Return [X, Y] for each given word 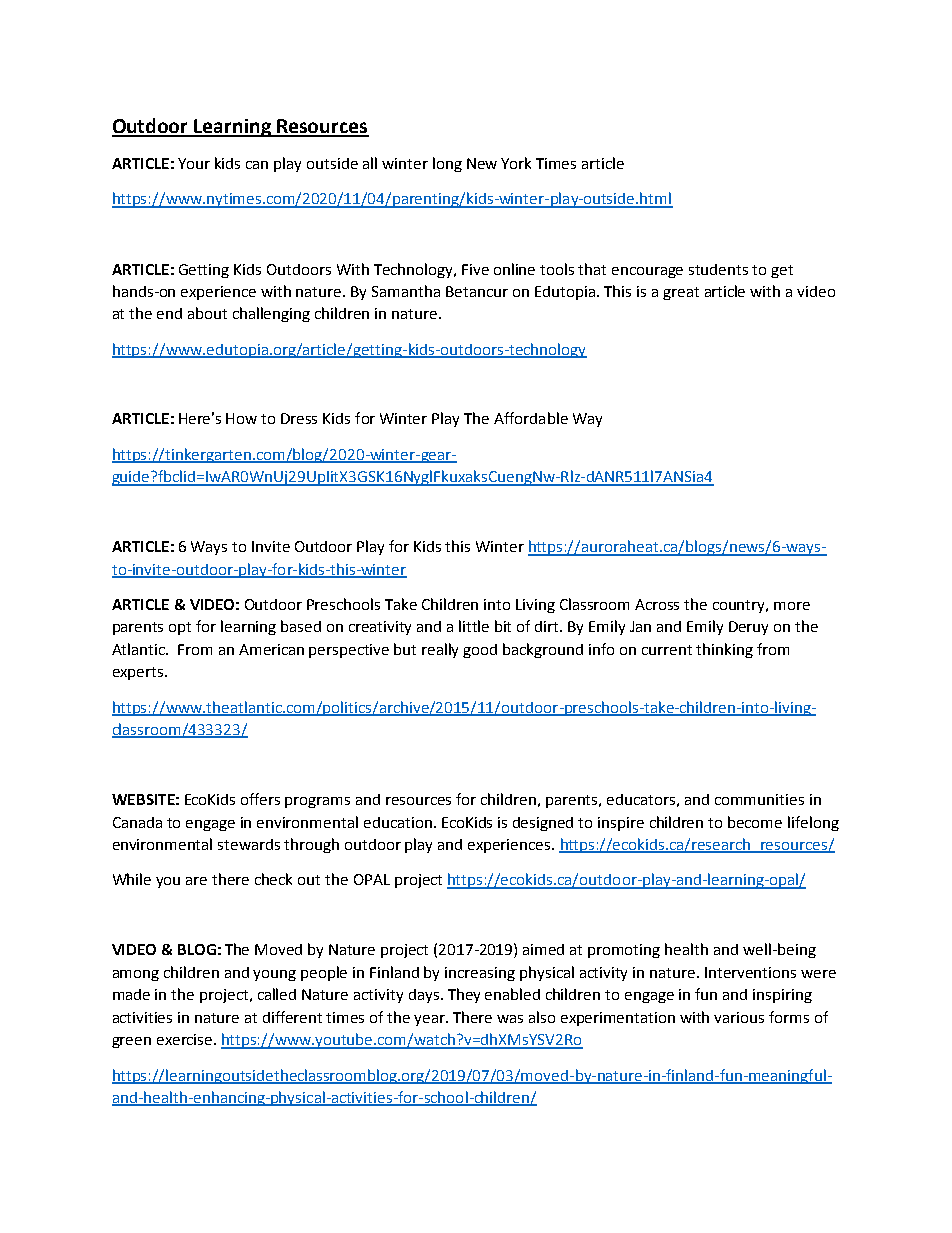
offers [260, 799]
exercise [184, 1039]
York [516, 163]
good [480, 651]
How [241, 418]
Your [194, 163]
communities [759, 799]
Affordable [531, 418]
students [718, 269]
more [792, 606]
